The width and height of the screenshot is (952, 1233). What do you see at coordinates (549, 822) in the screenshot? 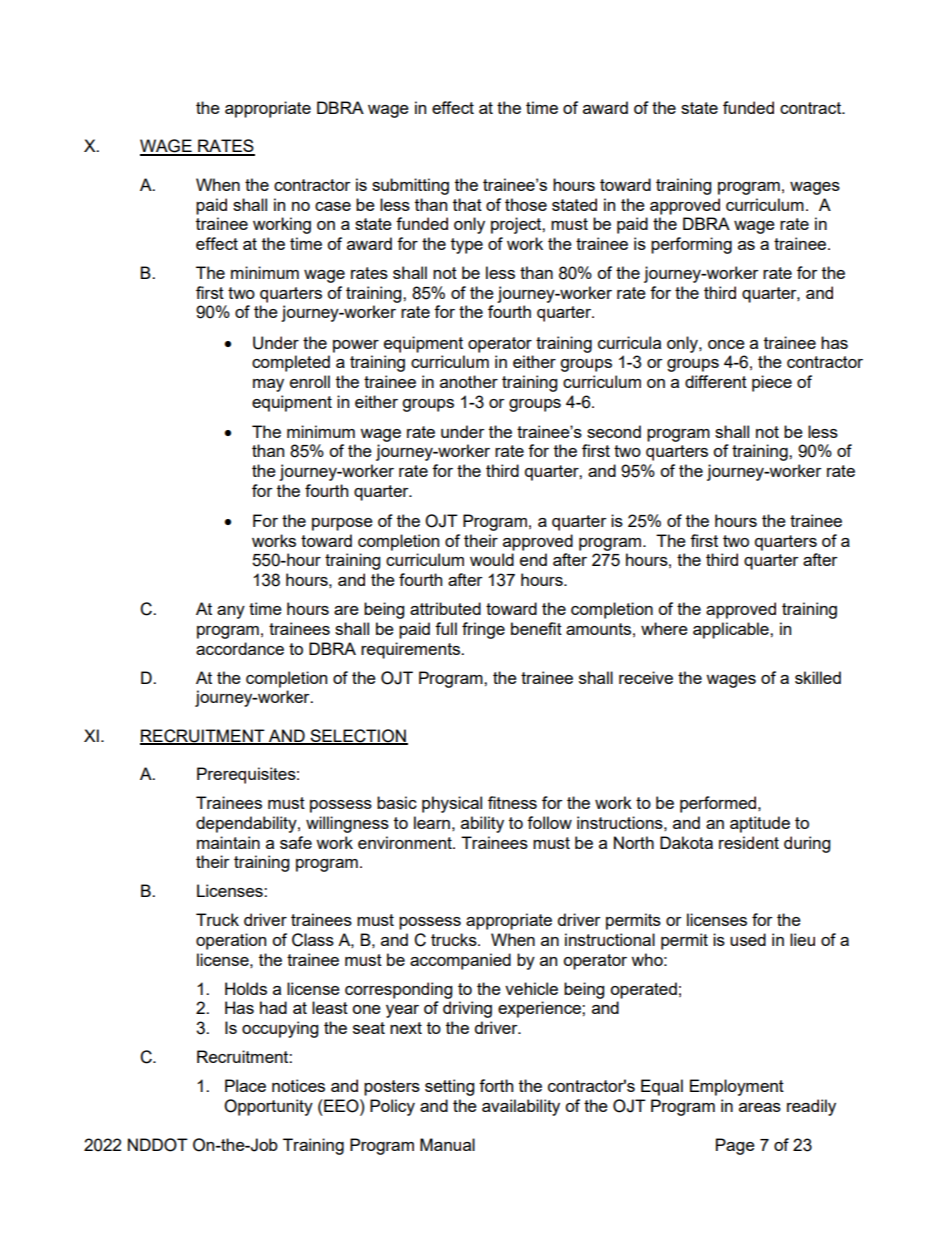
I see `follow` at bounding box center [549, 822].
